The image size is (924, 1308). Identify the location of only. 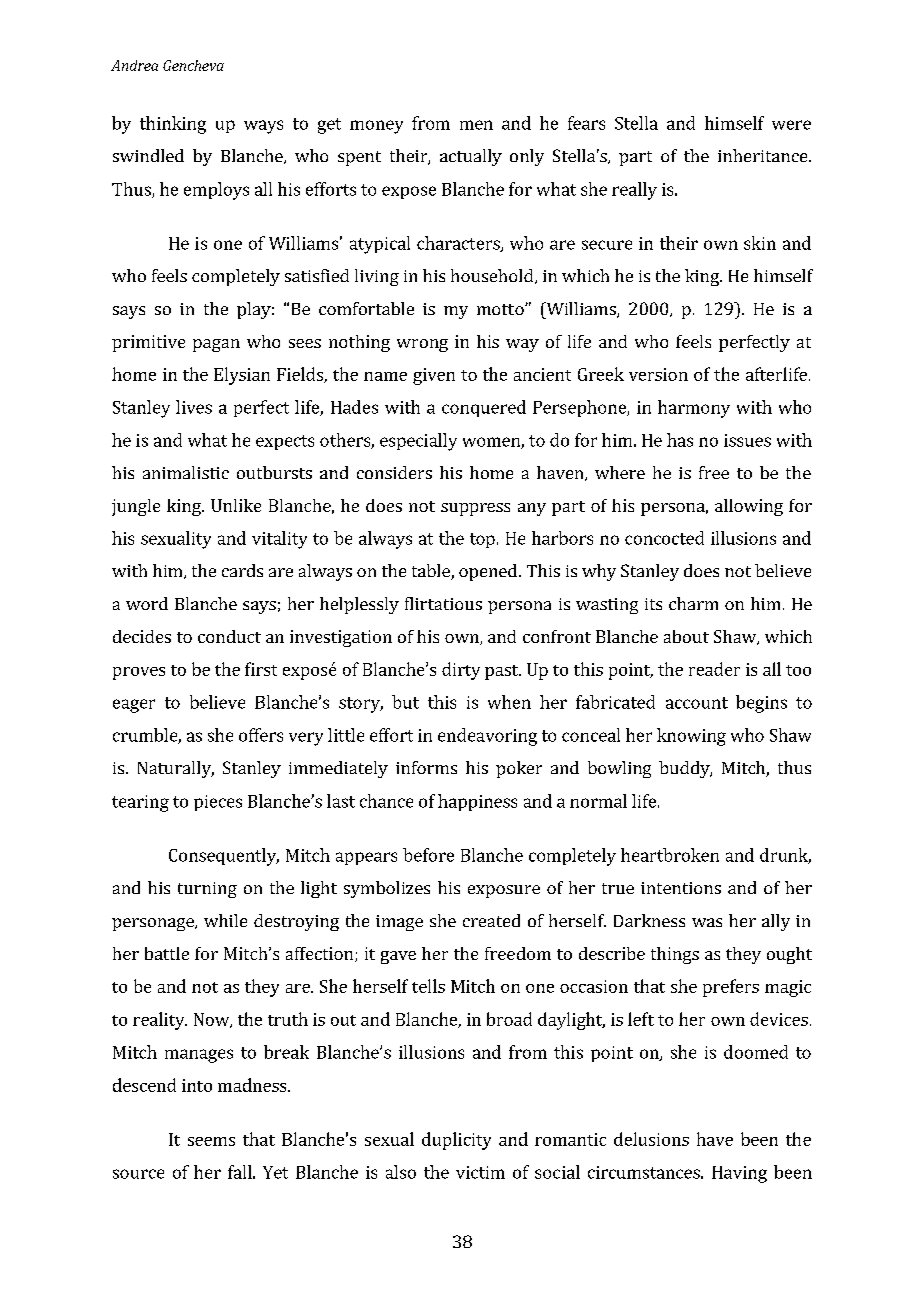
(527, 157).
